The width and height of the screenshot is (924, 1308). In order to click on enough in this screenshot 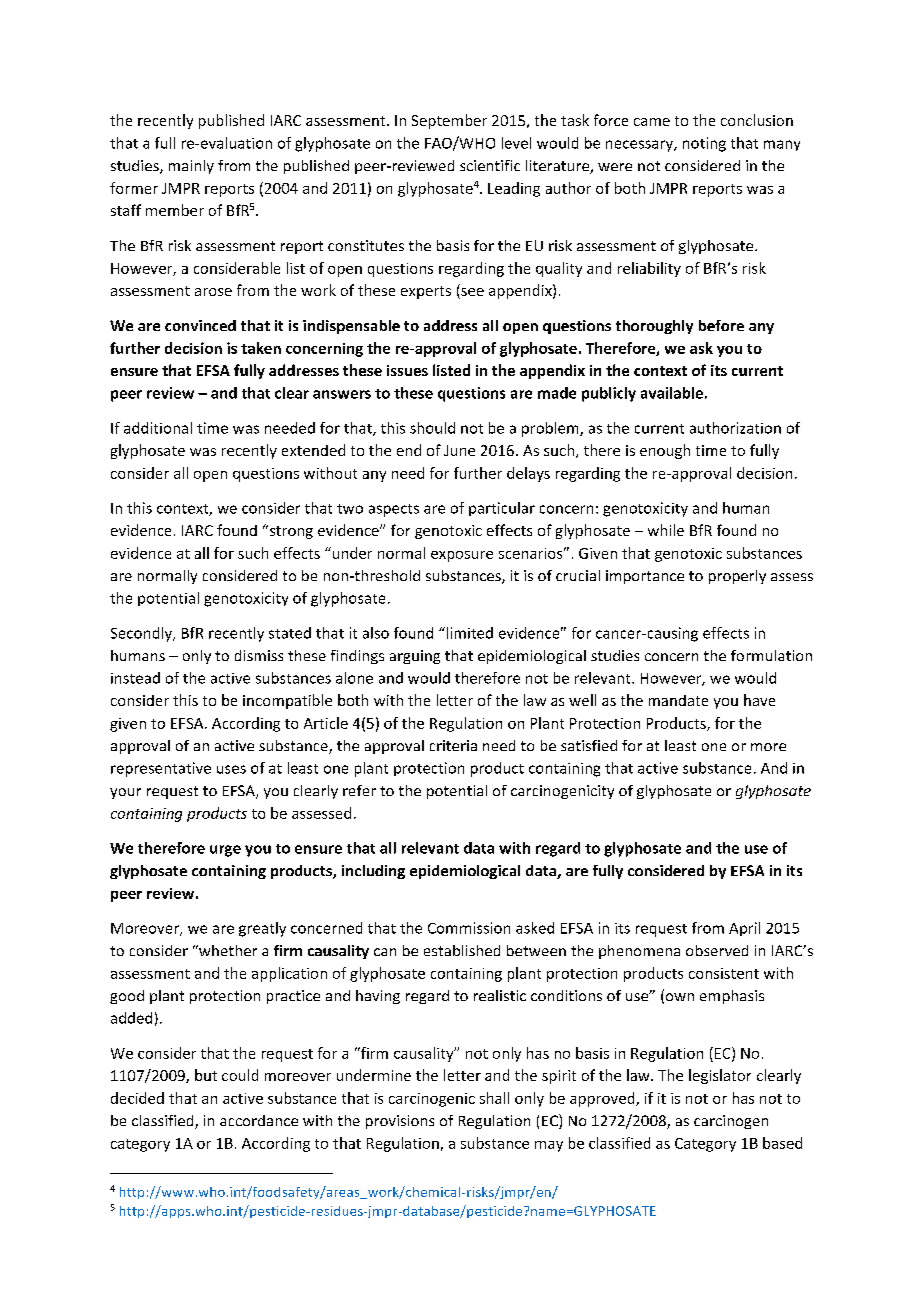, I will do `click(665, 451)`.
